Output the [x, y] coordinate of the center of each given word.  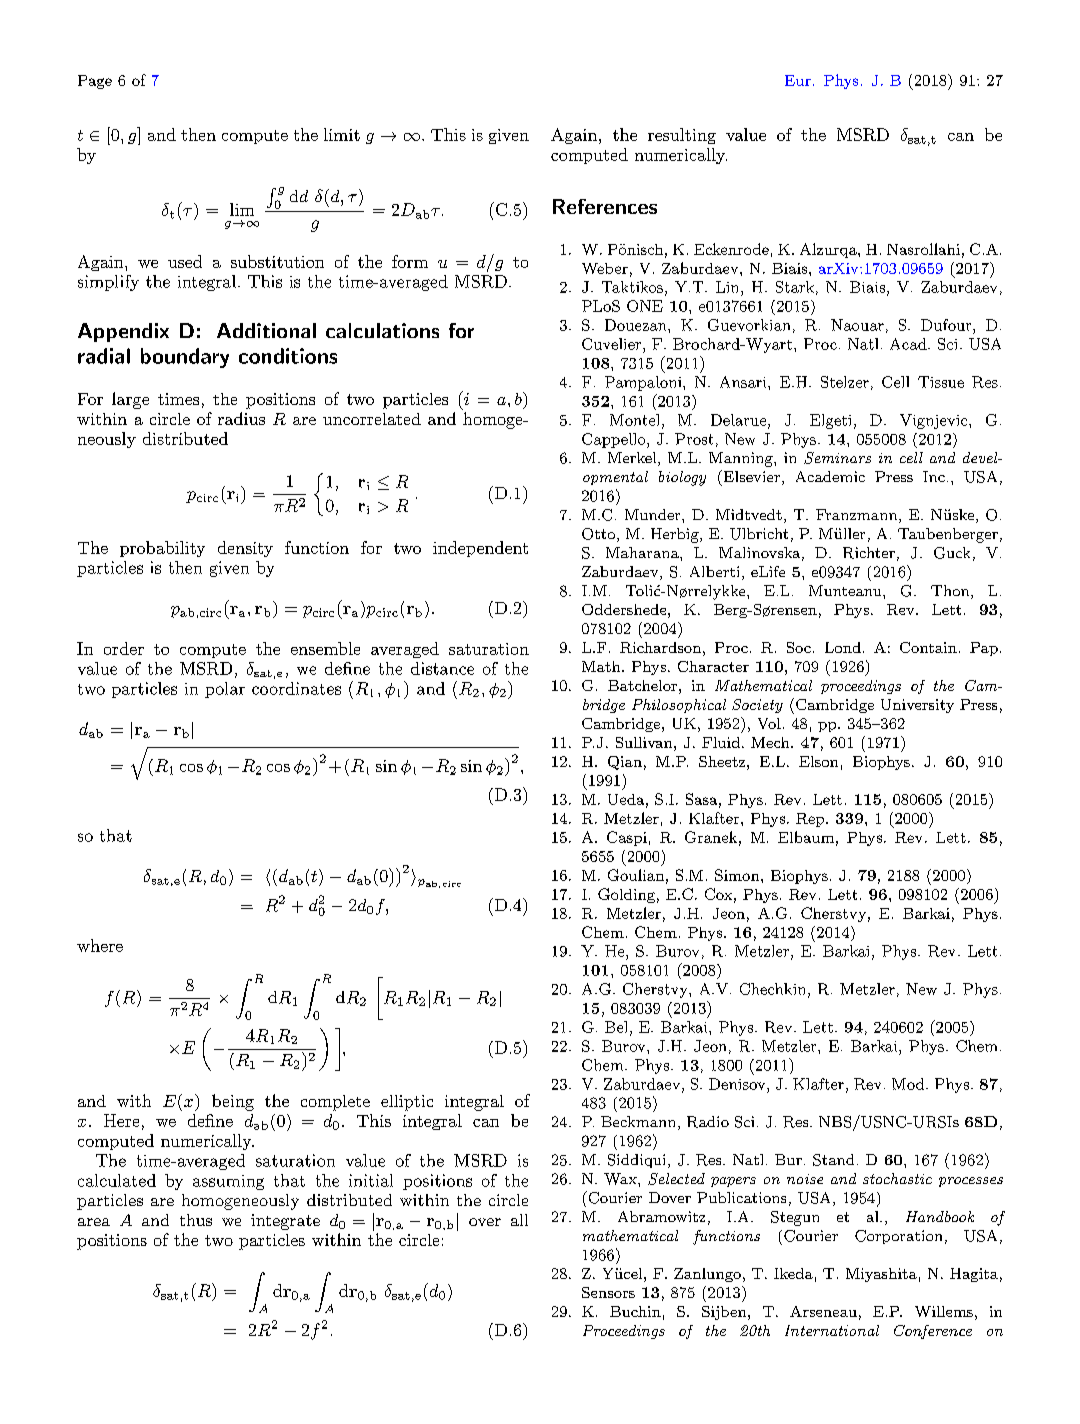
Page [95, 82]
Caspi [627, 838]
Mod [909, 1084]
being [233, 1102]
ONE [645, 306]
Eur [798, 80]
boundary [185, 358]
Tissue [941, 382]
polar [225, 690]
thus [196, 1220]
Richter [869, 553]
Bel [616, 1027]
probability [162, 549]
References [605, 206]
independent [480, 549]
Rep [810, 820]
